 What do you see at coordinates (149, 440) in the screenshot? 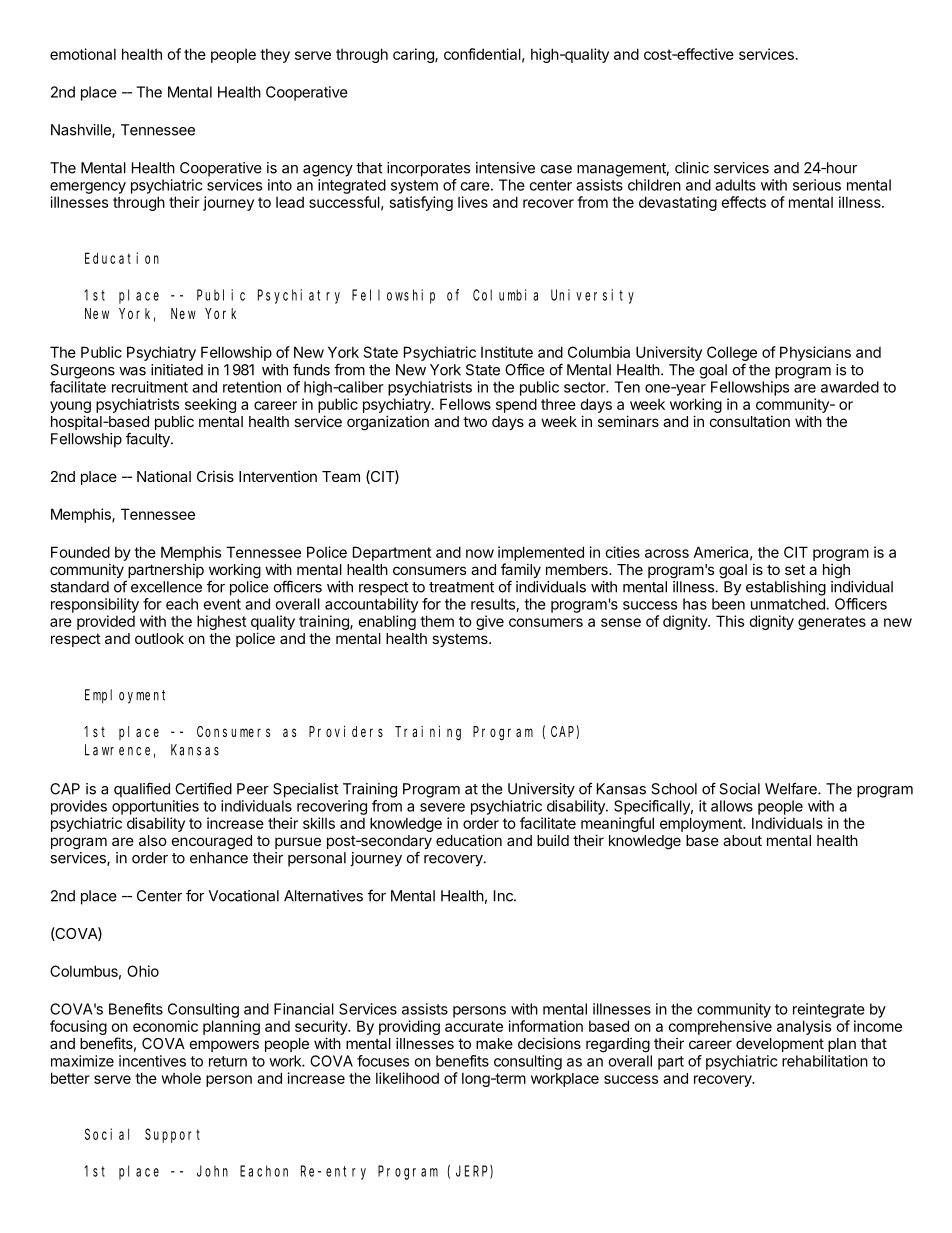
I see `faculty` at bounding box center [149, 440].
